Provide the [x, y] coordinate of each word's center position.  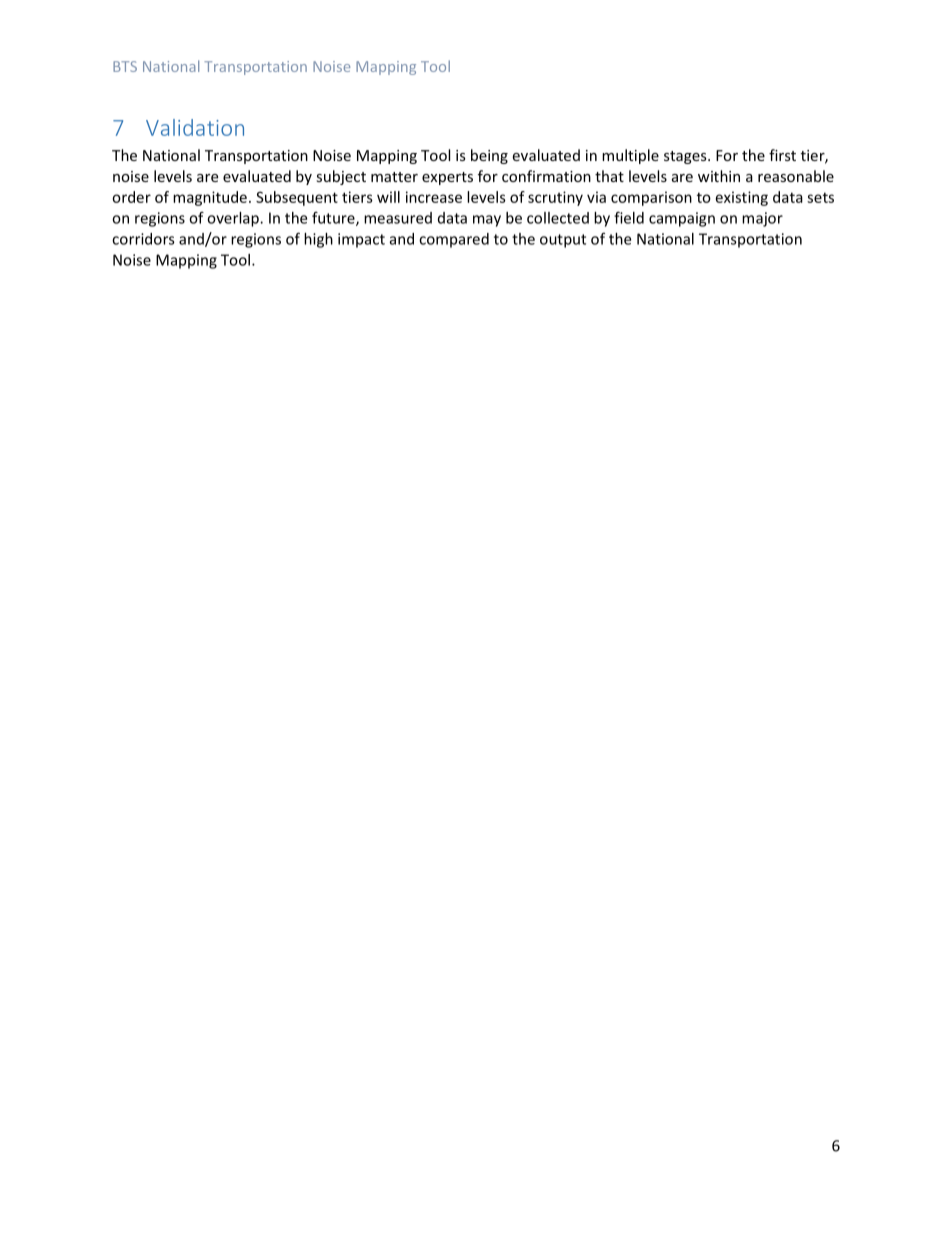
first [782, 155]
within [719, 176]
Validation [195, 127]
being [489, 156]
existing [742, 198]
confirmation [546, 176]
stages [686, 157]
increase [434, 197]
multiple [630, 156]
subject [341, 177]
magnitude [210, 198]
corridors [143, 239]
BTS [125, 66]
